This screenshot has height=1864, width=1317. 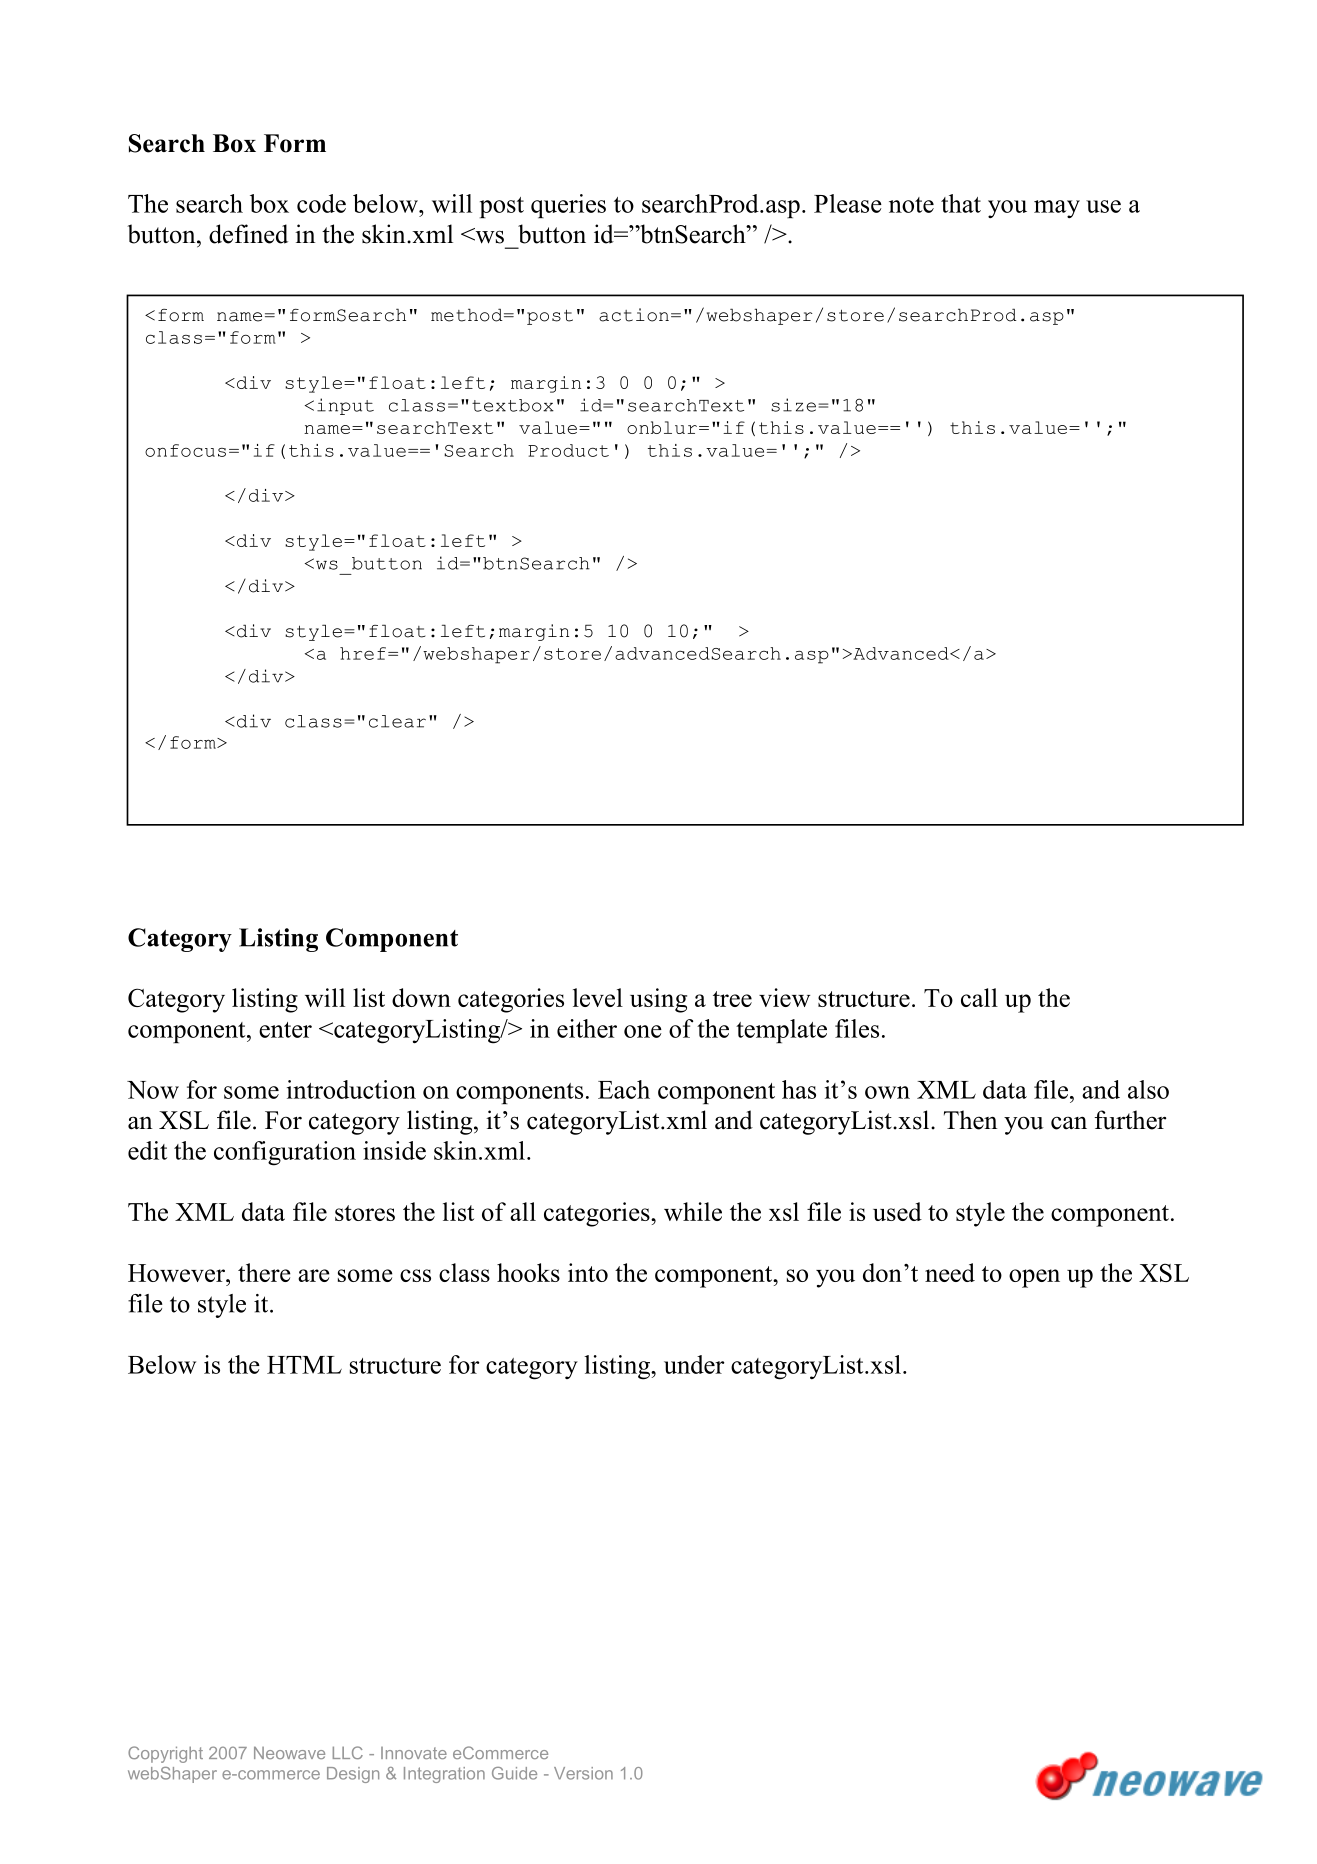 What do you see at coordinates (304, 1365) in the screenshot?
I see `HTML` at bounding box center [304, 1365].
